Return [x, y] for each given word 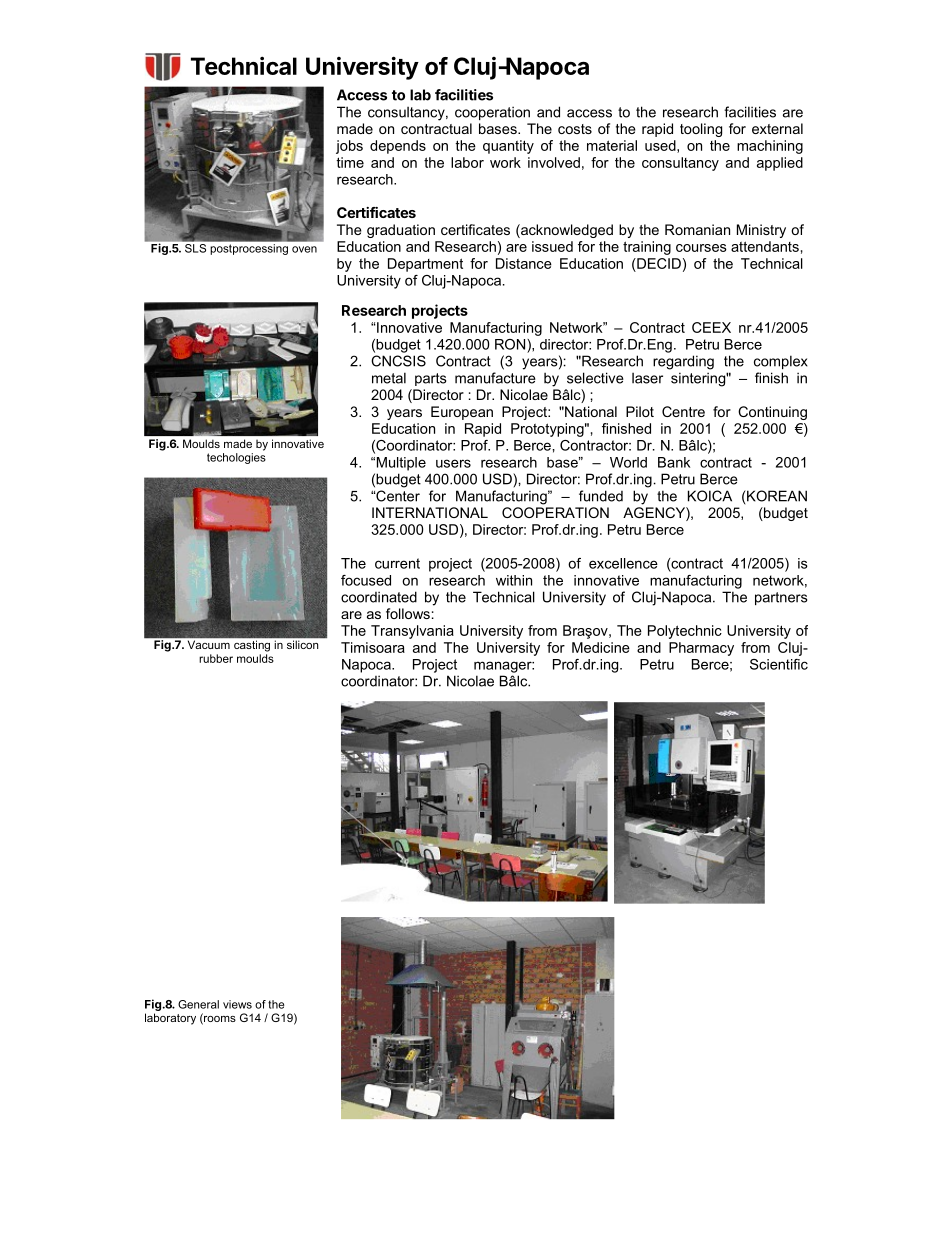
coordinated [379, 597]
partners [781, 598]
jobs [349, 147]
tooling [701, 130]
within [514, 580]
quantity [508, 147]
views [237, 1004]
